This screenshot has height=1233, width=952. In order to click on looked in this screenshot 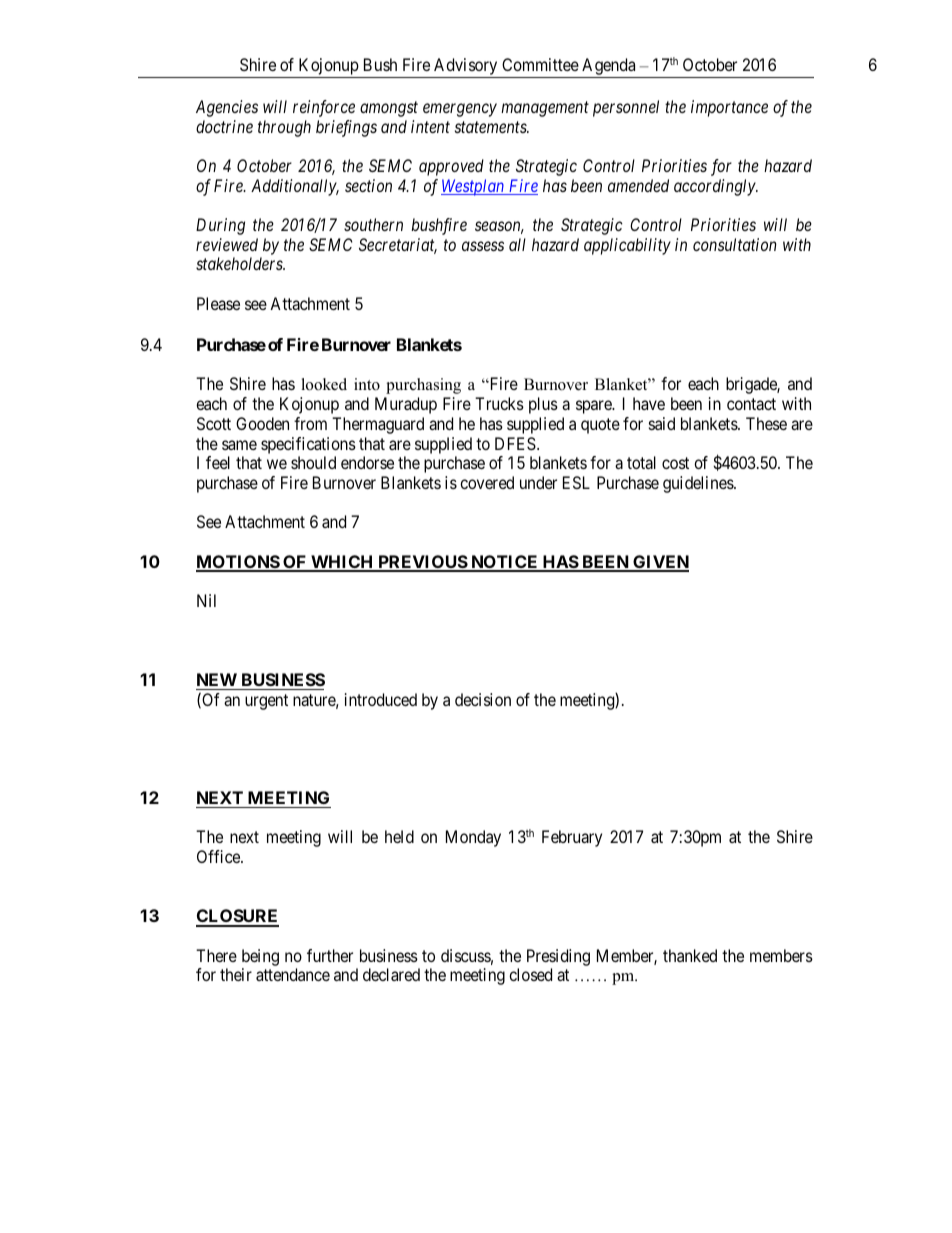, I will do `click(324, 384)`.
